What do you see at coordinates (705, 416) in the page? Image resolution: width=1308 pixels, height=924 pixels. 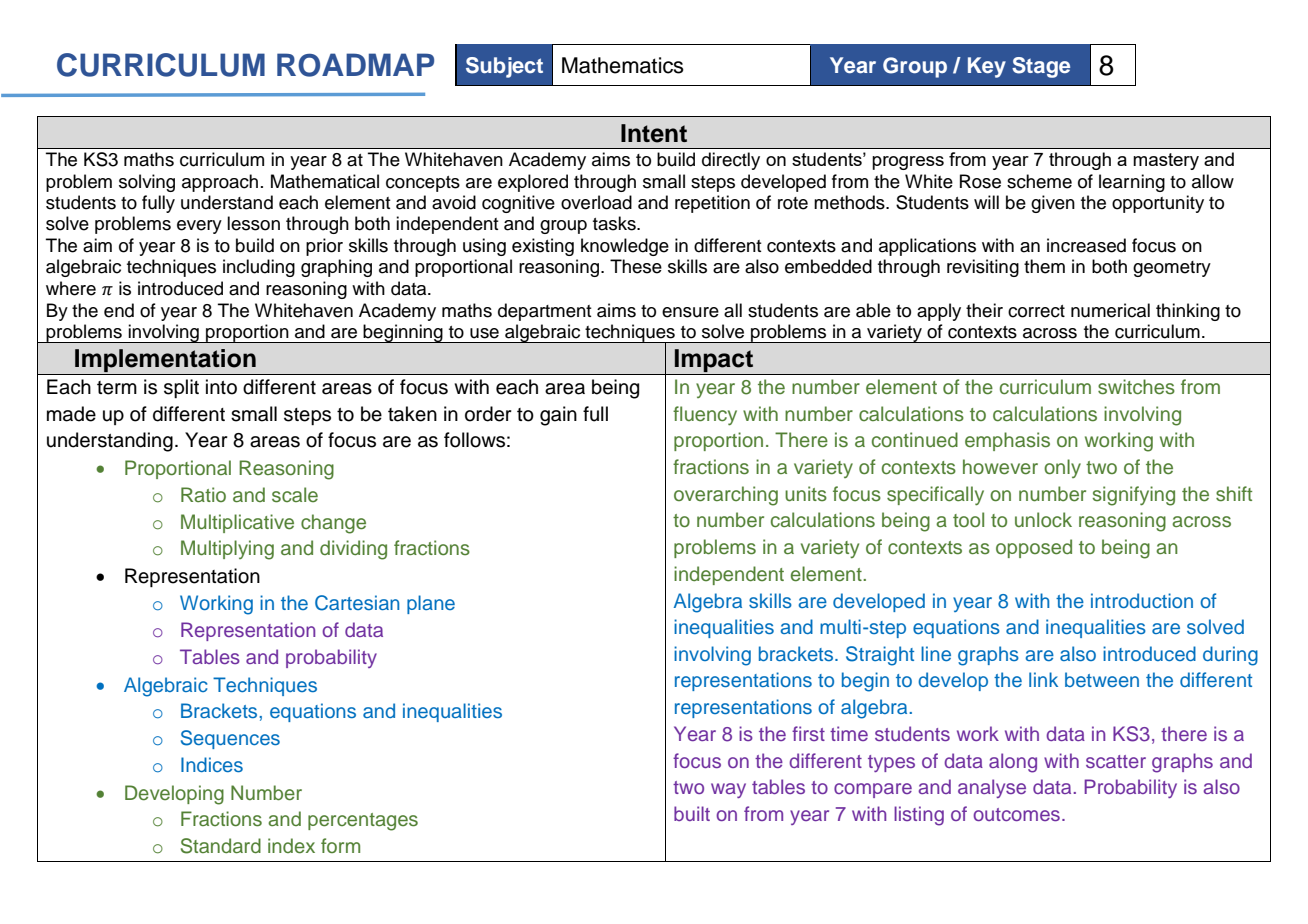 I see `fluency` at bounding box center [705, 416].
